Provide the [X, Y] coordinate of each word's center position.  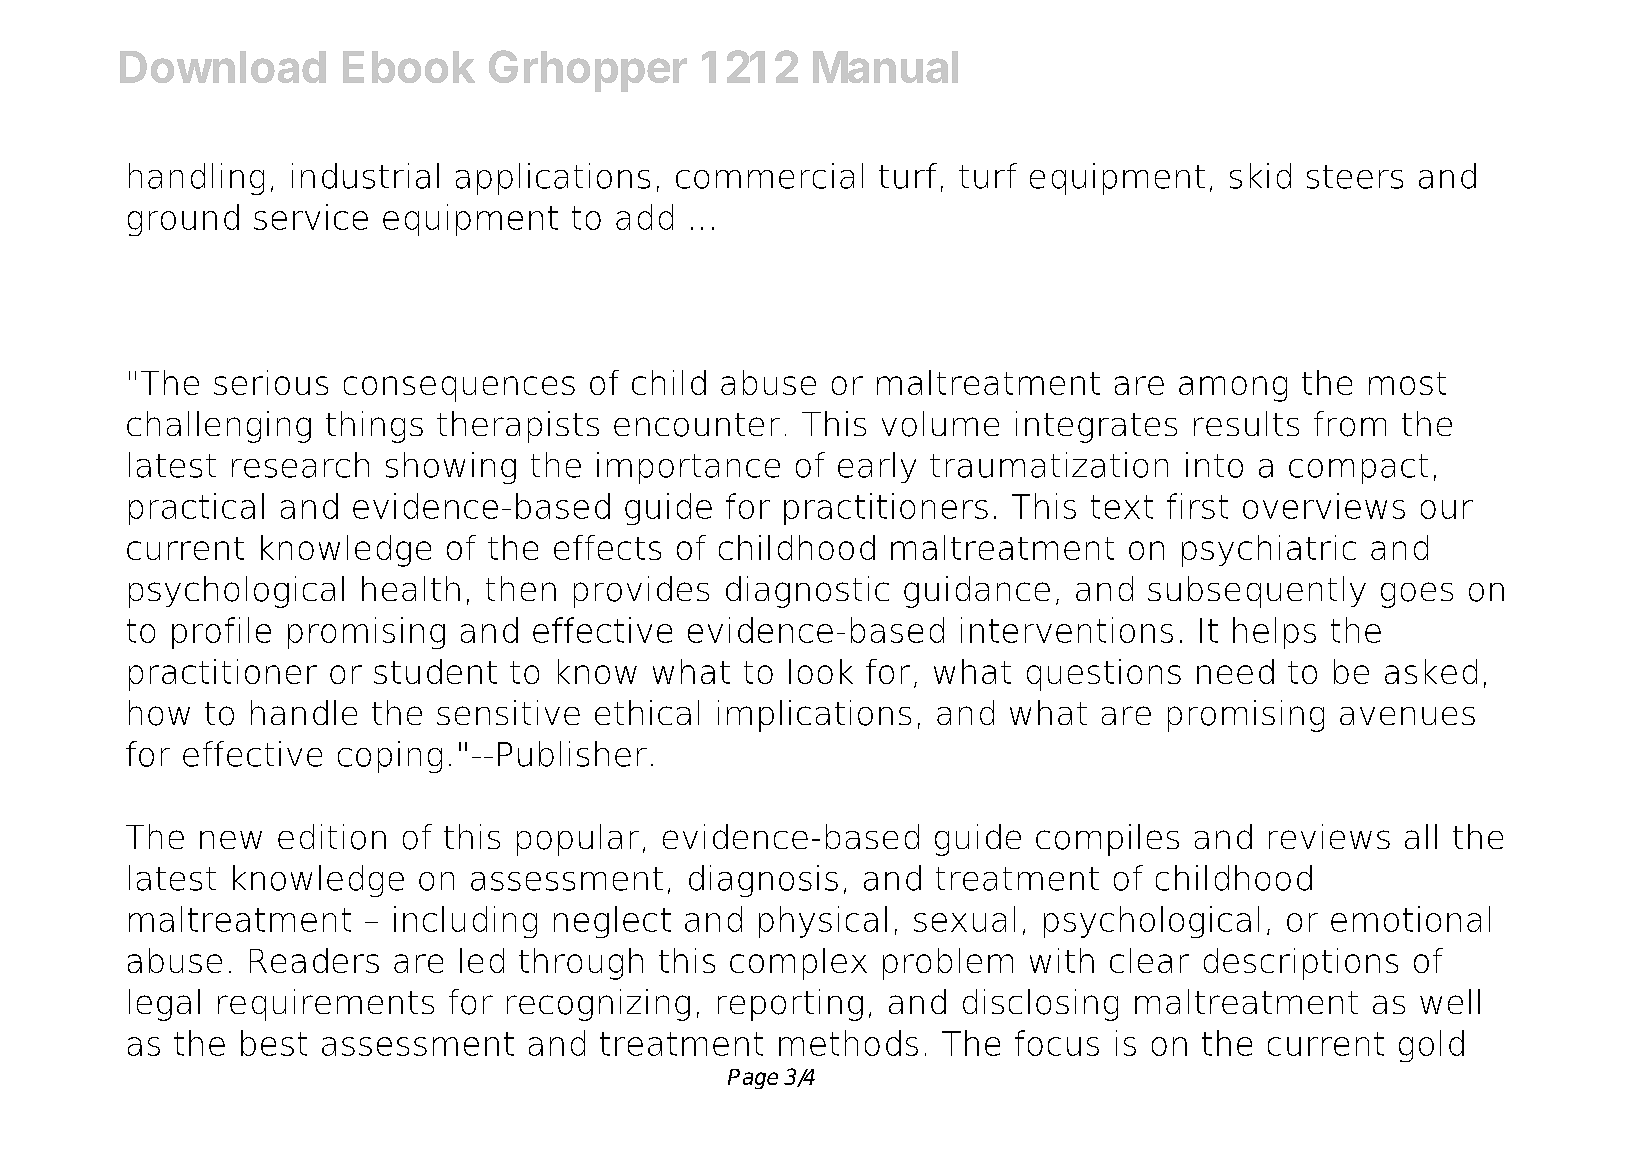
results [1246, 423]
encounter [697, 425]
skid [1260, 176]
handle [304, 712]
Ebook [409, 67]
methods [848, 1043]
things [374, 427]
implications [814, 716]
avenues [1407, 716]
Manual [885, 67]
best [274, 1043]
